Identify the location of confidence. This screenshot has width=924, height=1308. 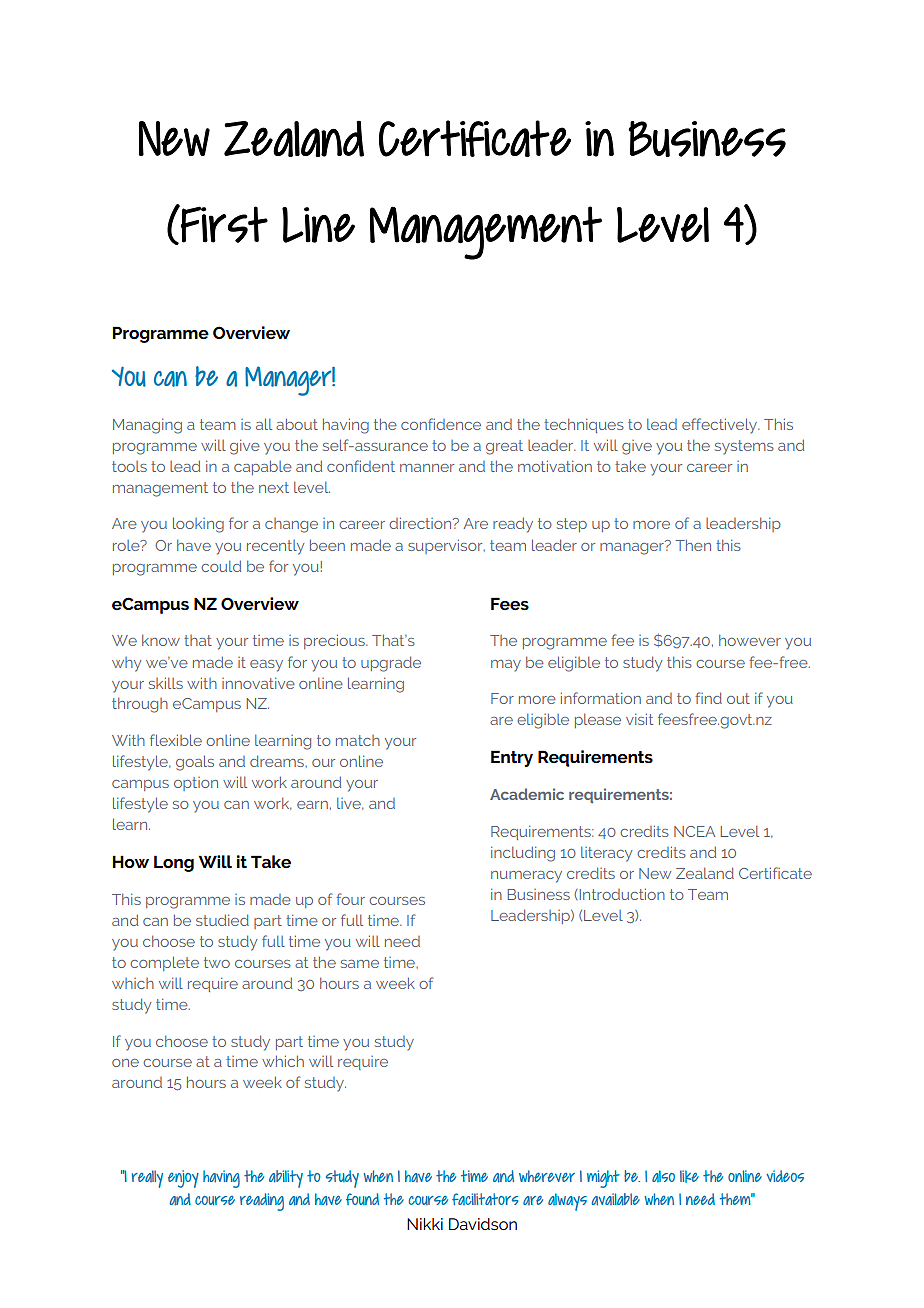
(441, 424).
